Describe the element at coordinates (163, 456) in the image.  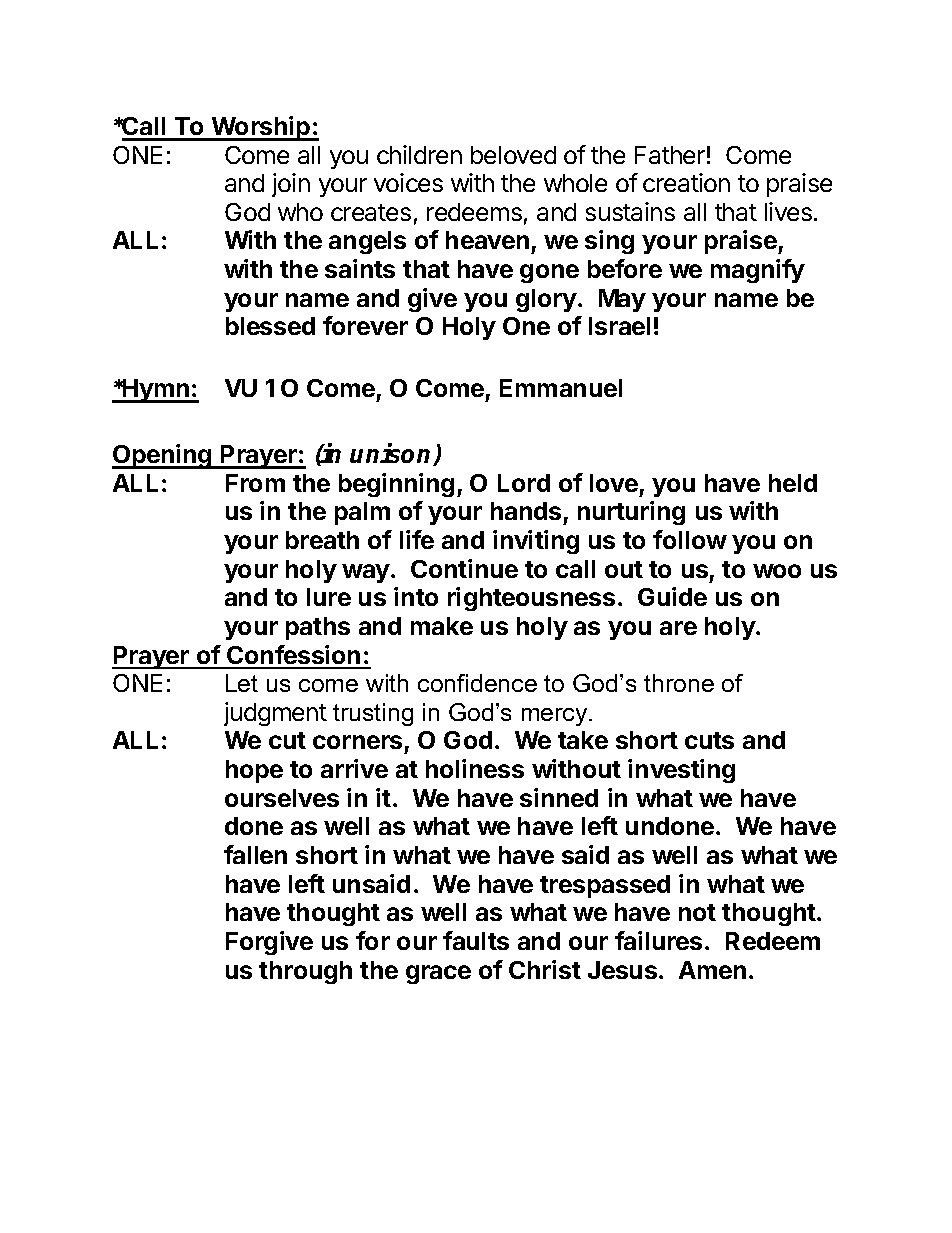
I see `Opening` at that location.
